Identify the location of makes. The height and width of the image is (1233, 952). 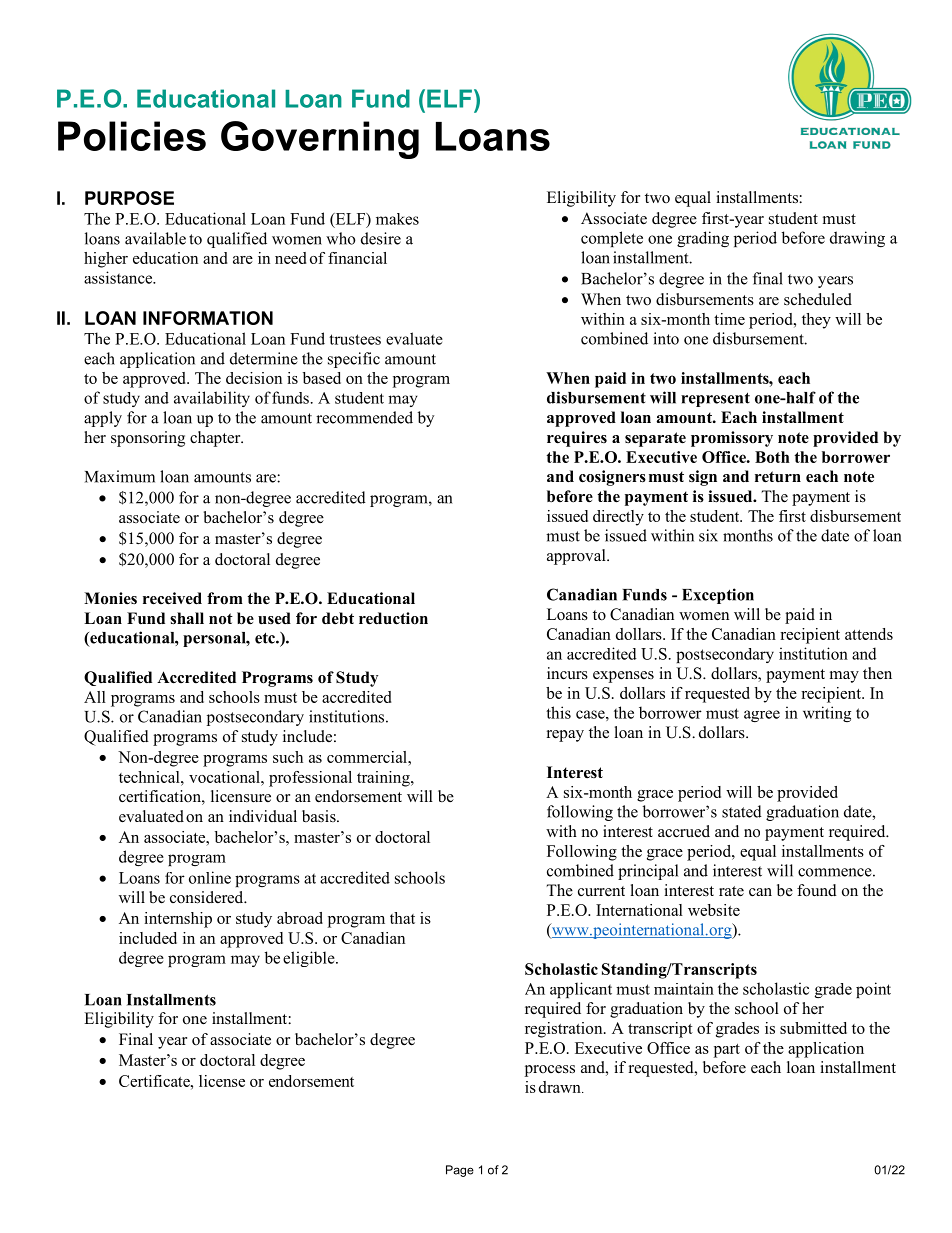
(397, 219).
